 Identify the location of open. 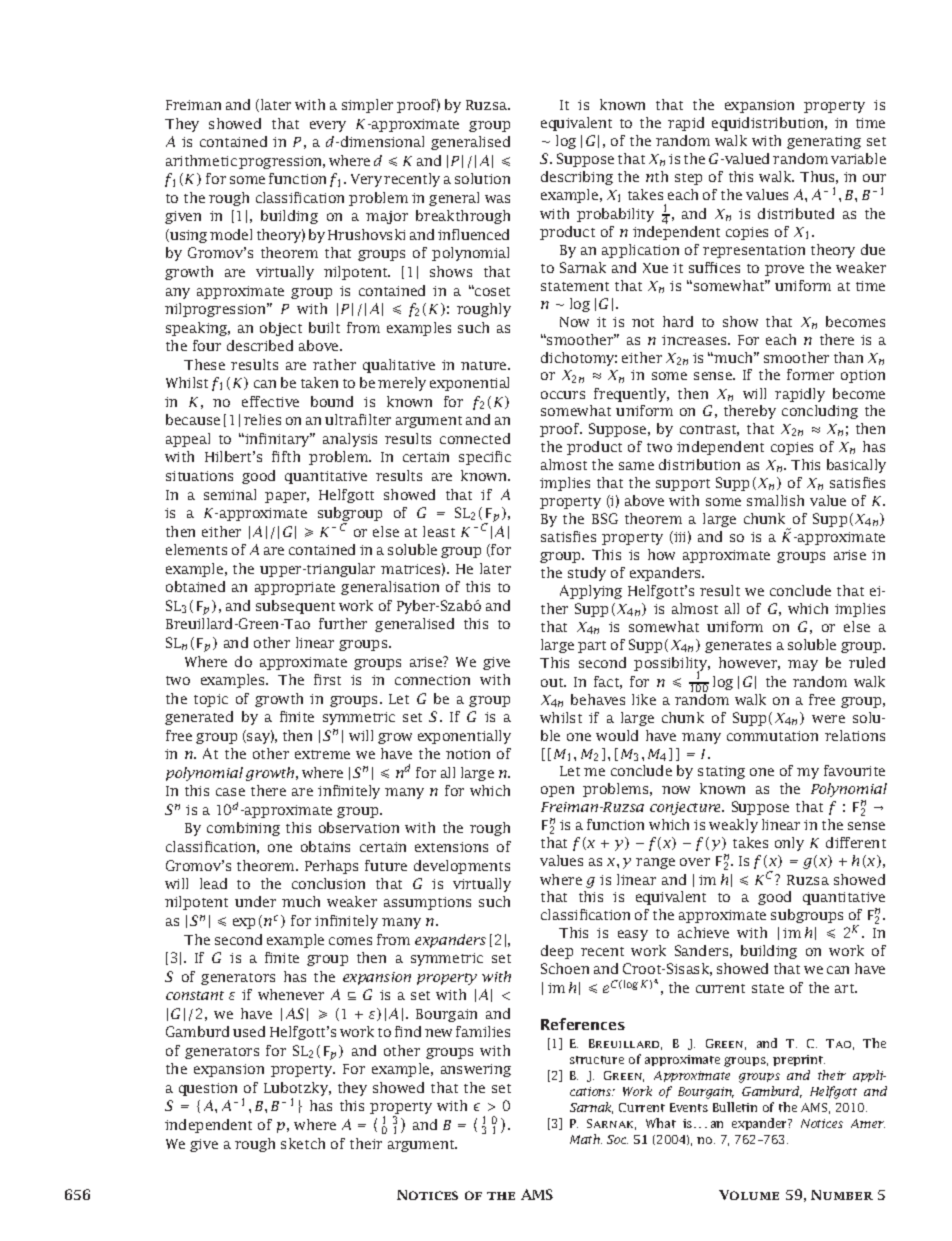
(557, 791).
